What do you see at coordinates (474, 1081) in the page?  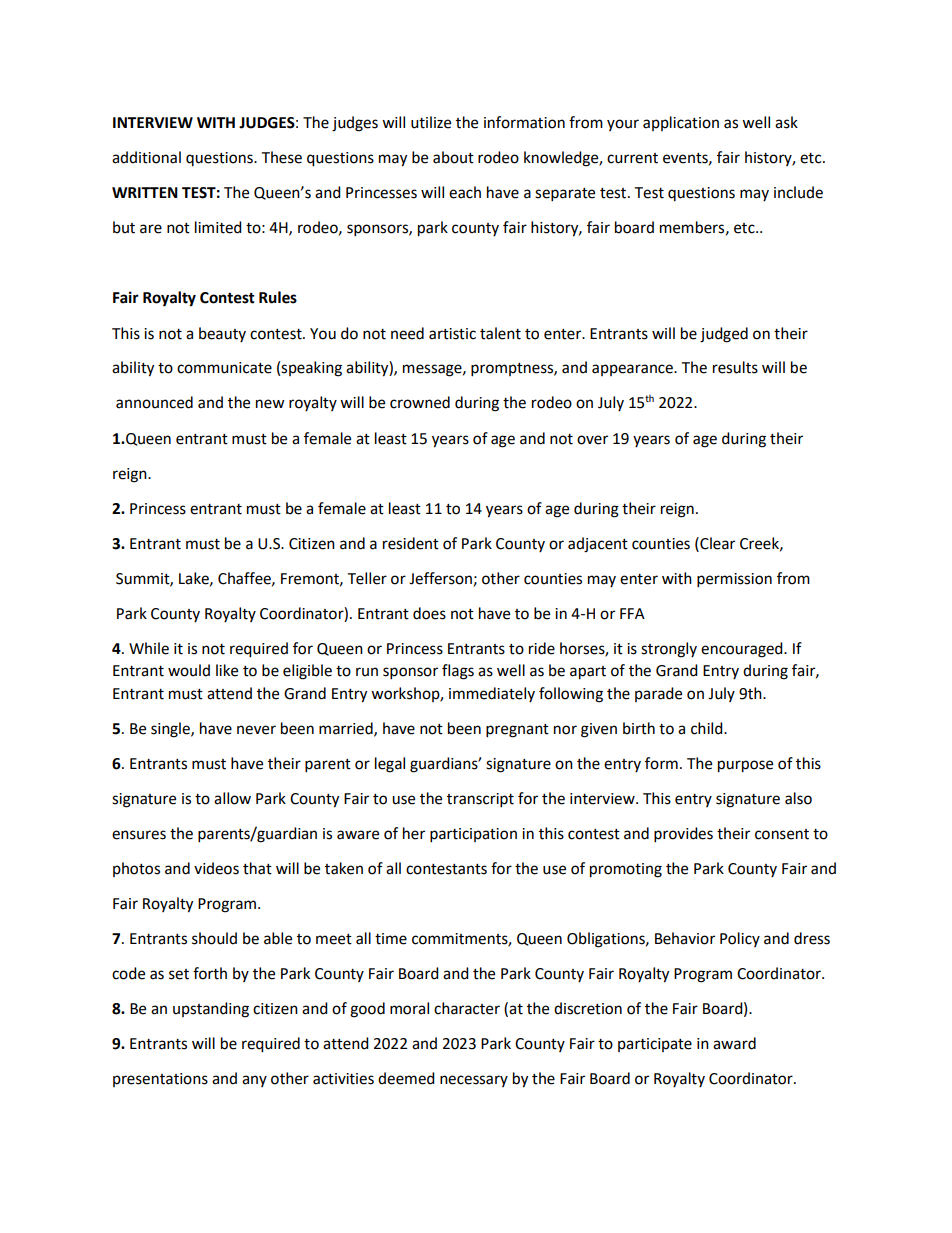 I see `necessary` at bounding box center [474, 1081].
